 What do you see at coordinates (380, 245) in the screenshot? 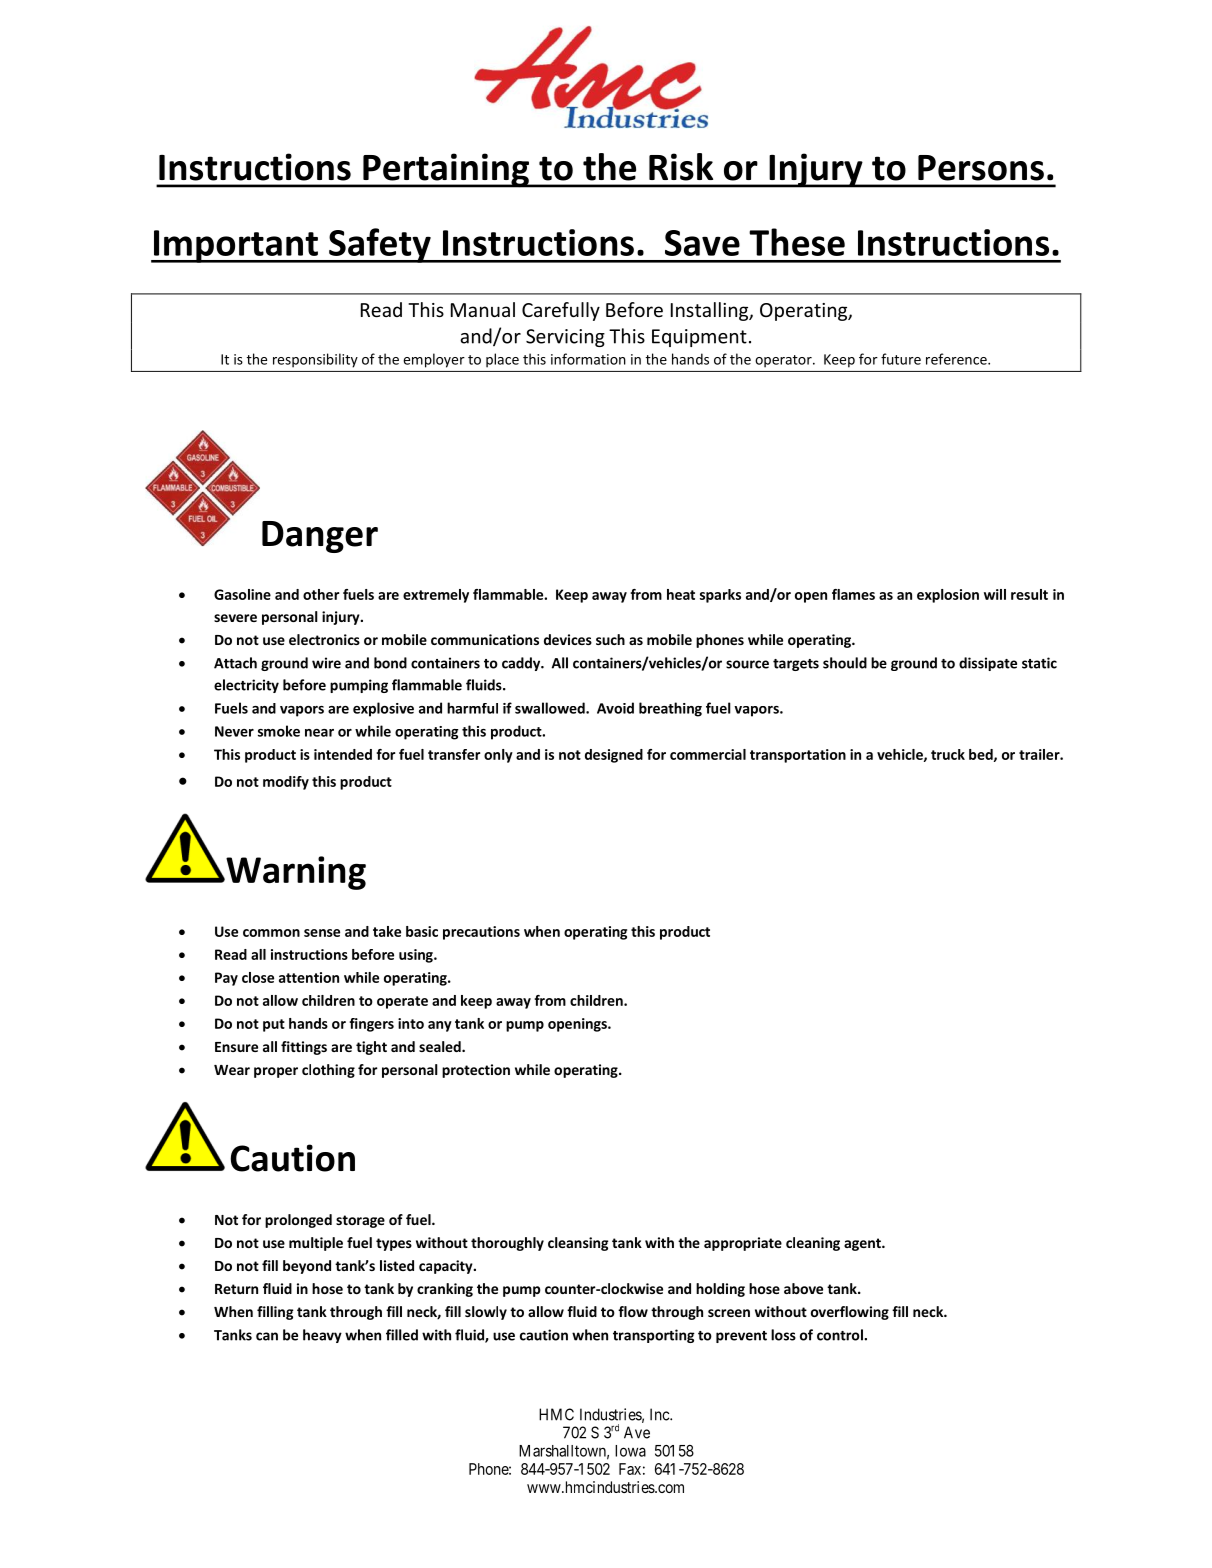
I see `Safety` at bounding box center [380, 245].
